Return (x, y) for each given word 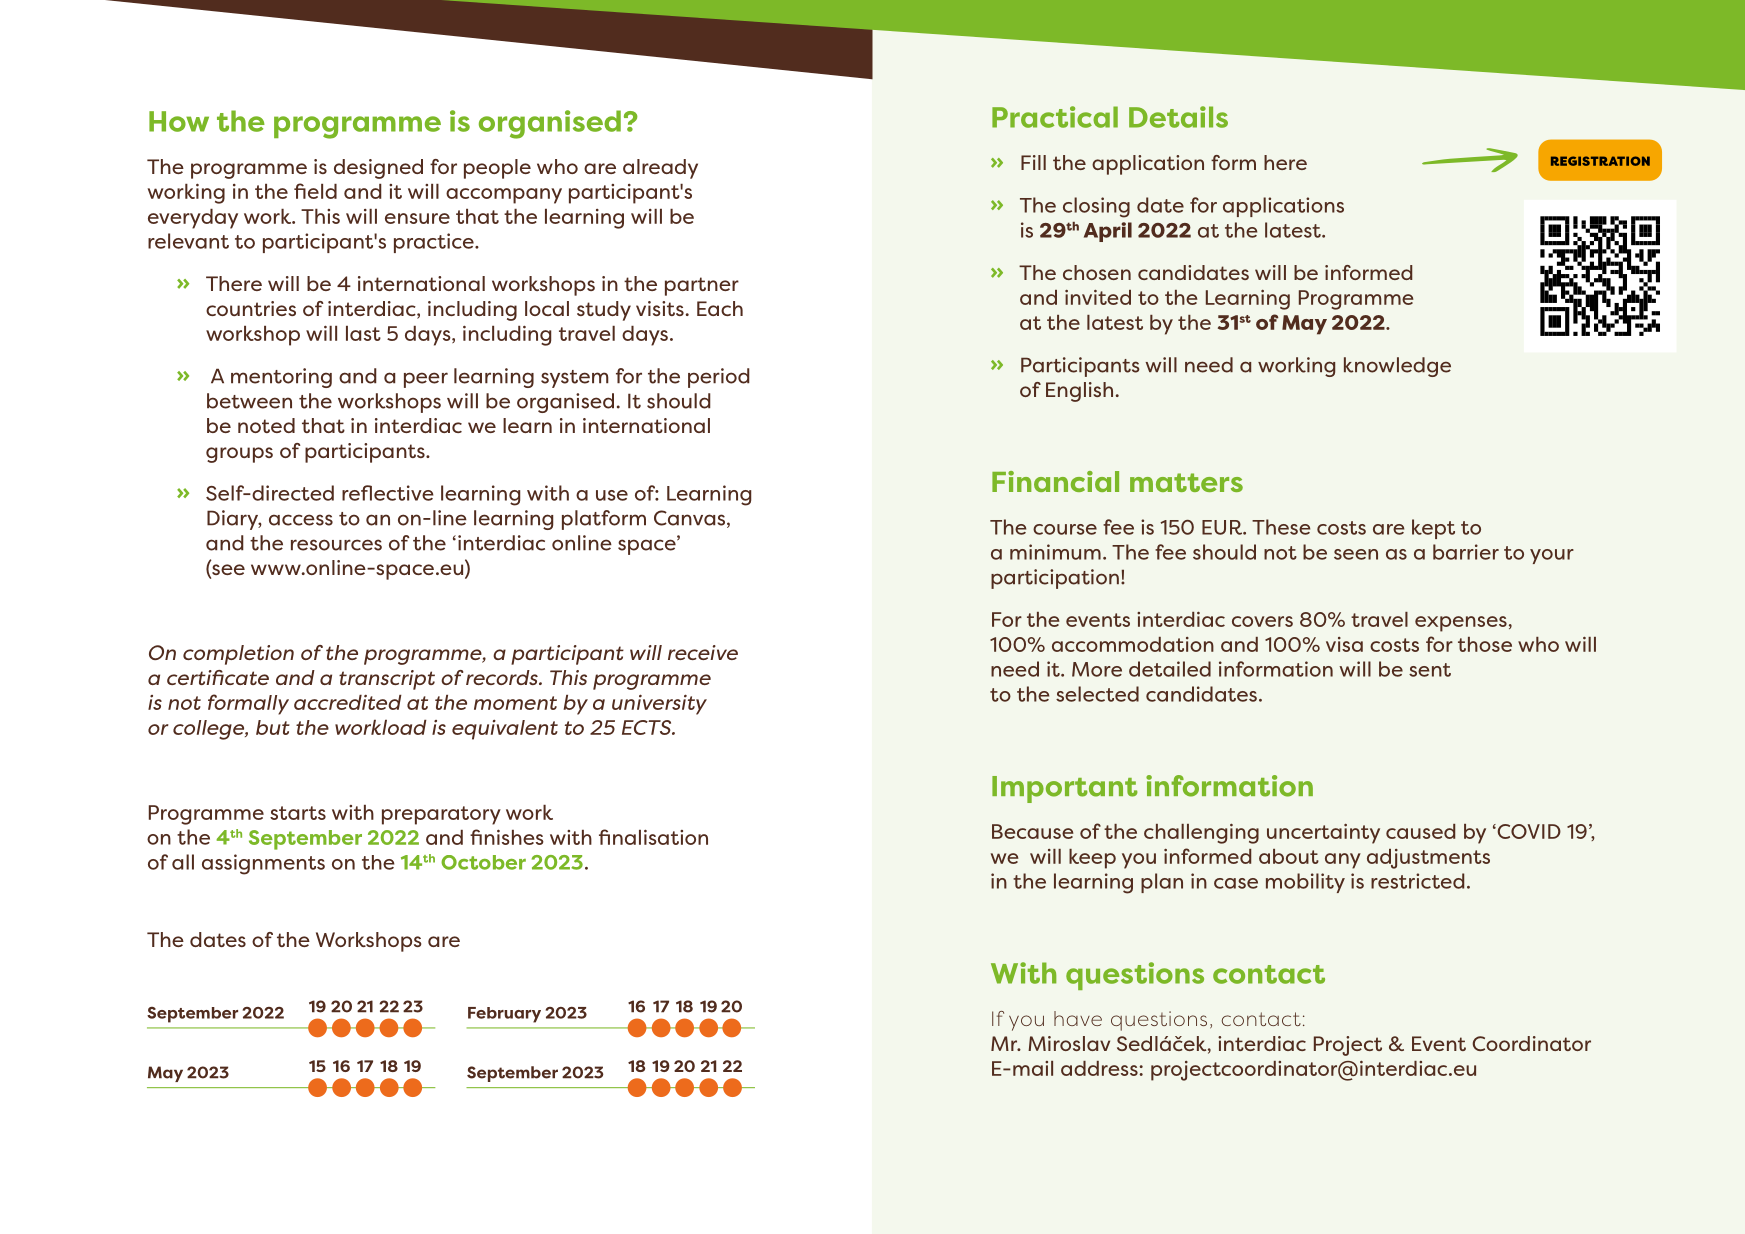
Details (1178, 117)
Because (1033, 831)
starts (298, 813)
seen (1356, 554)
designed (378, 169)
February (504, 1015)
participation (1055, 579)
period (719, 378)
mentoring (281, 378)
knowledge (1397, 367)
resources (336, 545)
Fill (1033, 162)
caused (1420, 831)
